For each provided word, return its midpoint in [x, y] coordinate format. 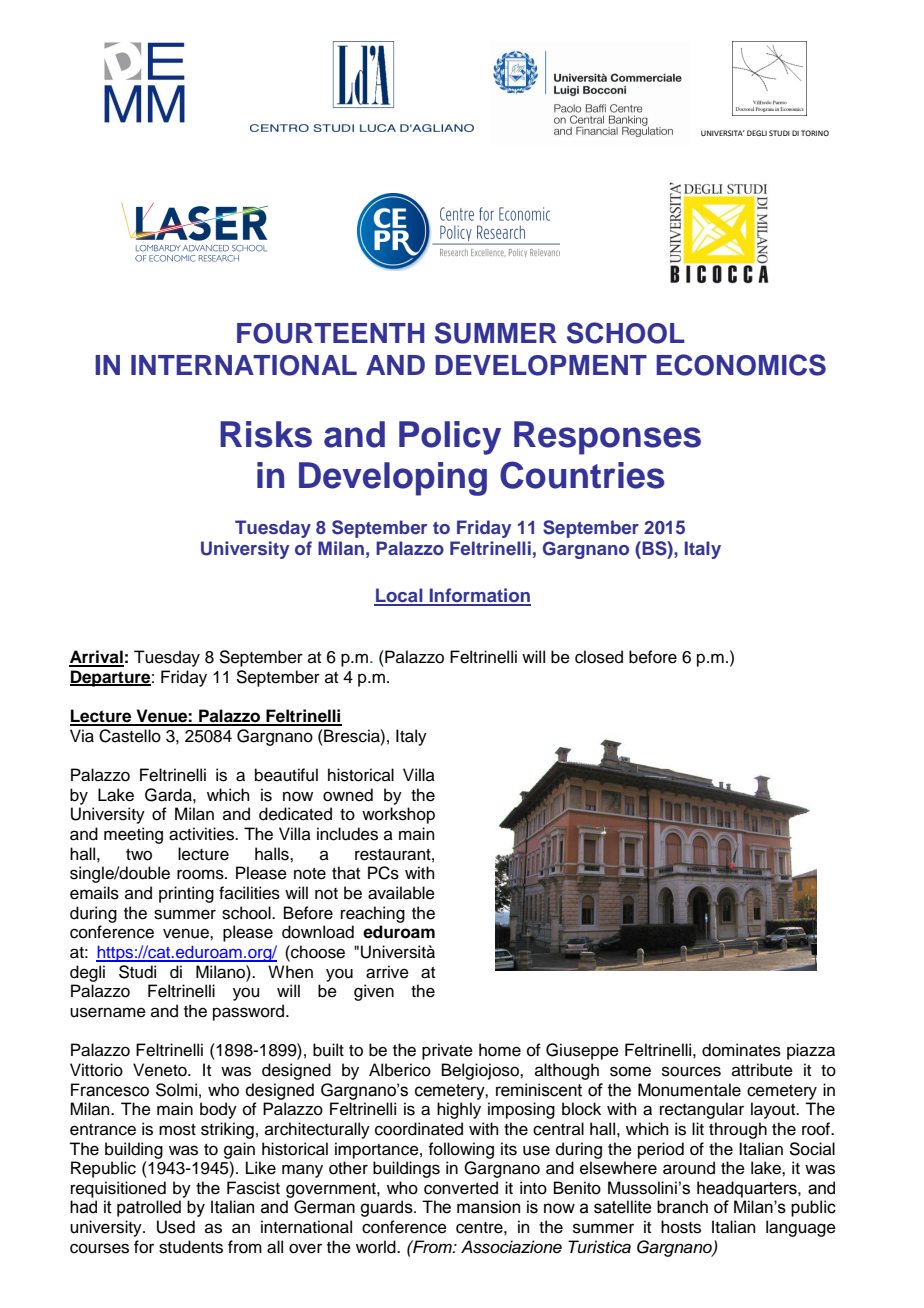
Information [479, 596]
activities [202, 834]
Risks [266, 434]
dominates [741, 1050]
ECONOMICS [741, 365]
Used [176, 1227]
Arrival [96, 658]
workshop [398, 815]
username [108, 1012]
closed [599, 657]
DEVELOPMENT [541, 365]
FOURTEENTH [330, 333]
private [447, 1051]
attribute [762, 1070]
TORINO [815, 133]
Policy [450, 438]
